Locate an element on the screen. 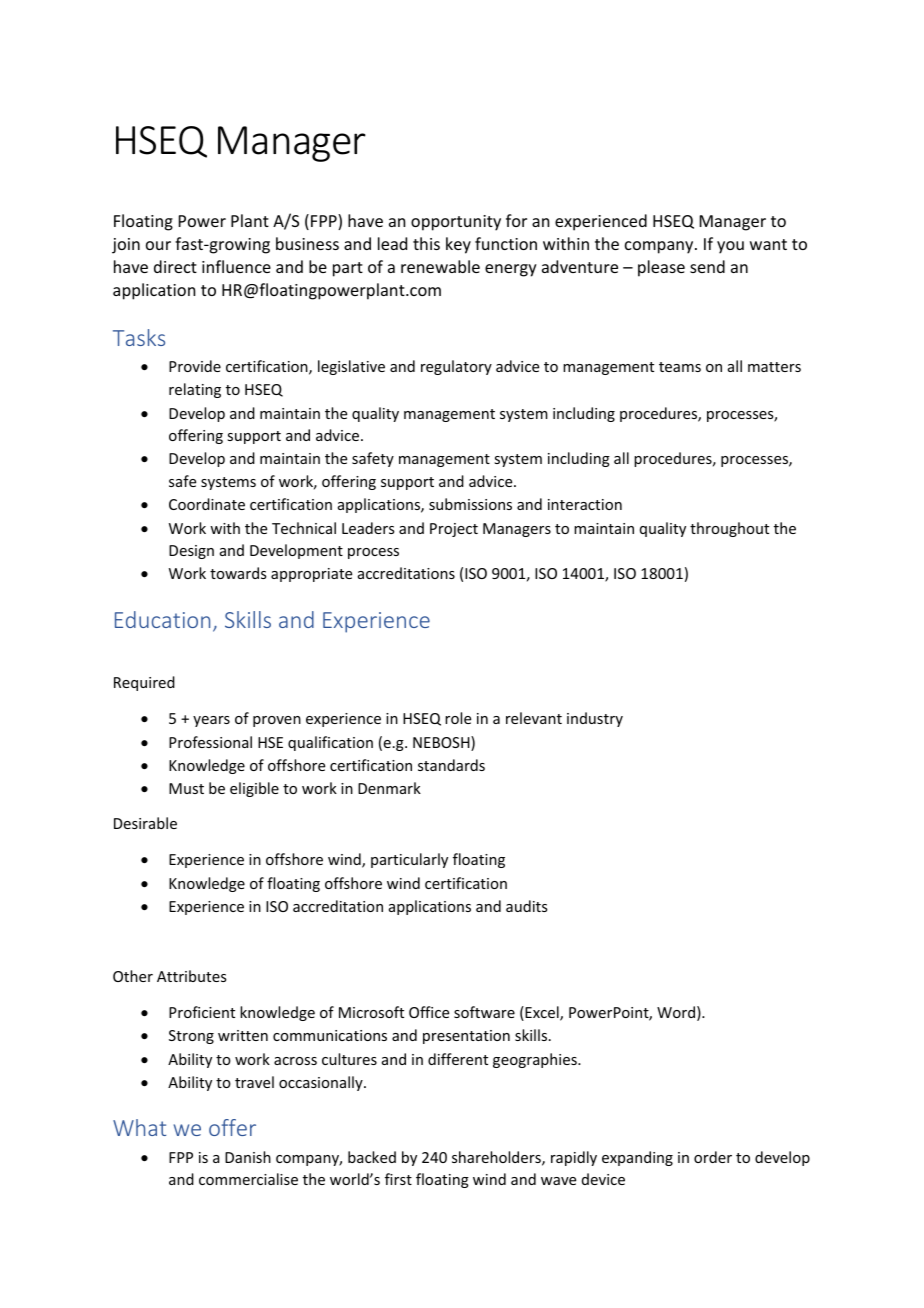  order is located at coordinates (713, 1157).
